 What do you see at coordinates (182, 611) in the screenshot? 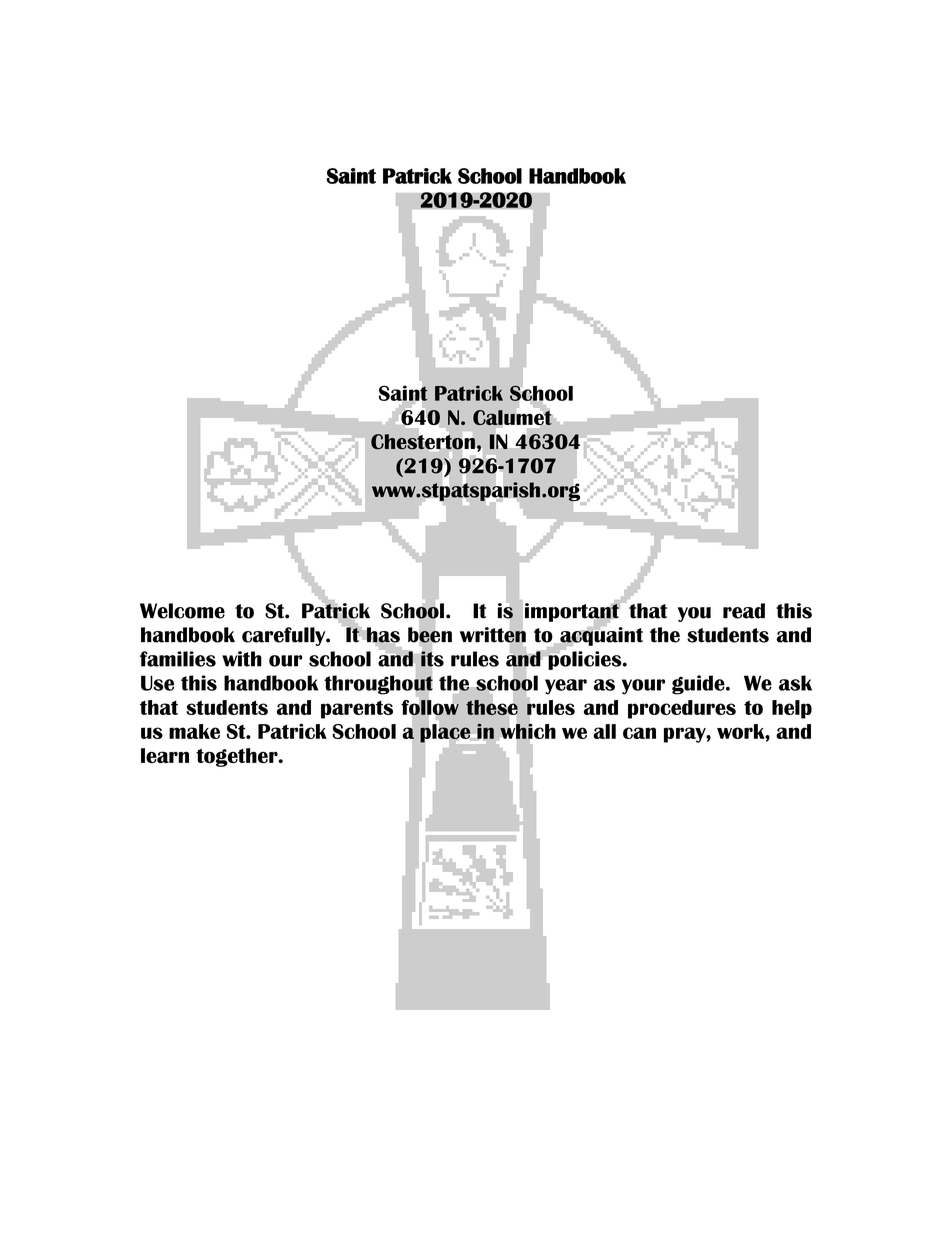
I see `Welcome` at bounding box center [182, 611].
